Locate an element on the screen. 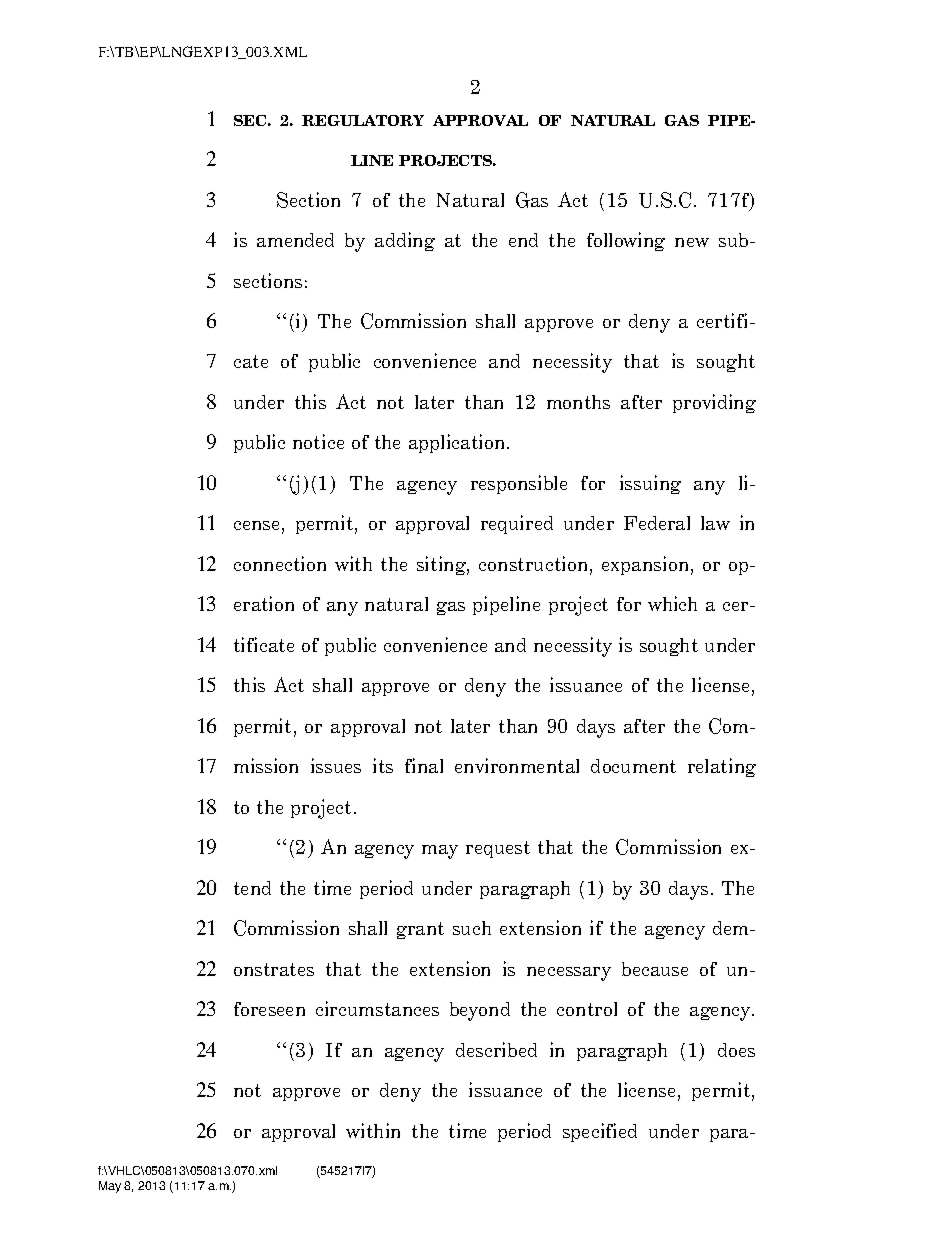 The height and width of the screenshot is (1233, 952). circumstances is located at coordinates (377, 1008).
